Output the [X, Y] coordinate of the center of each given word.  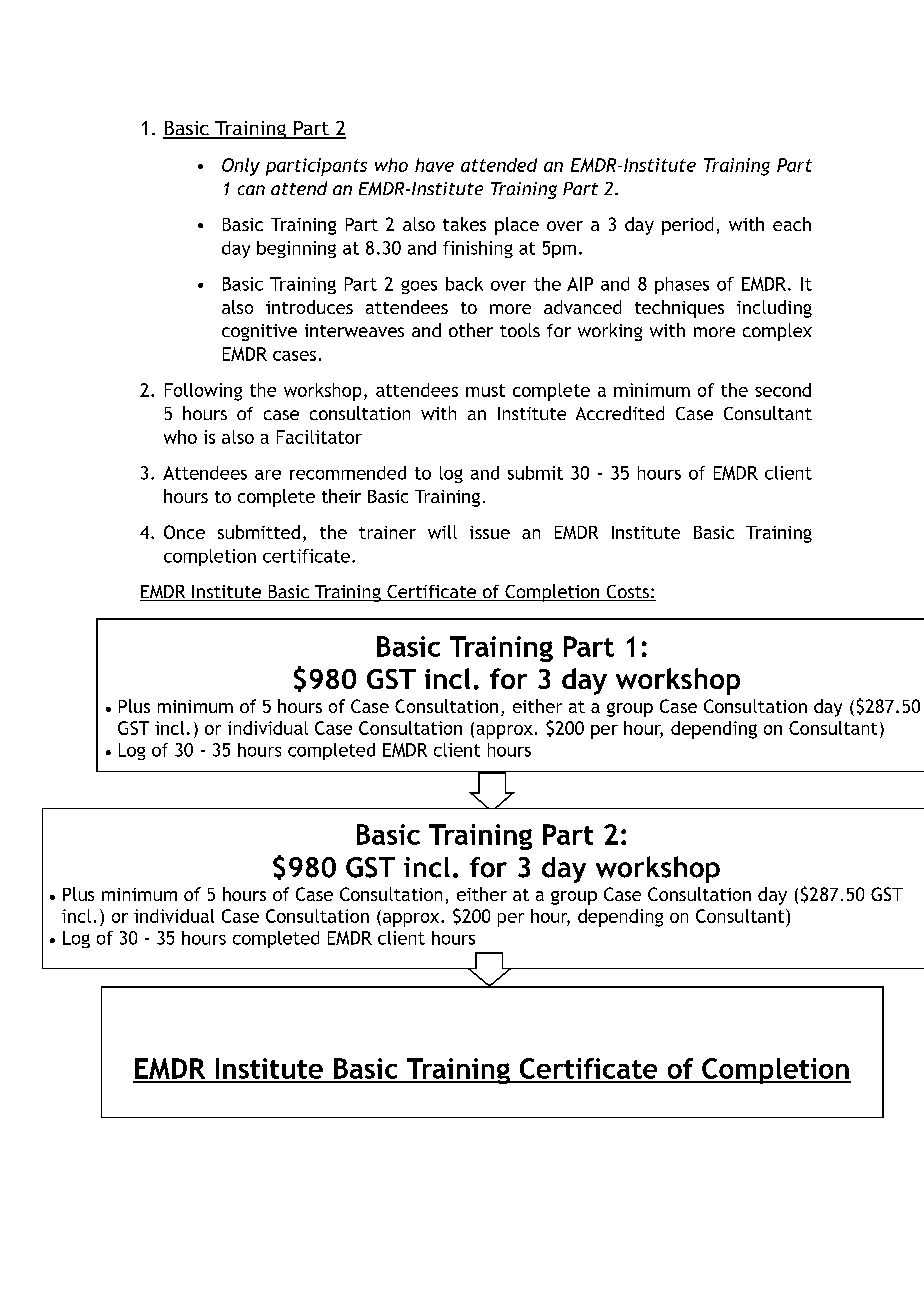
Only [241, 167]
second [783, 390]
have [434, 165]
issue [490, 532]
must [485, 390]
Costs [627, 593]
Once [184, 532]
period [687, 226]
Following [203, 392]
